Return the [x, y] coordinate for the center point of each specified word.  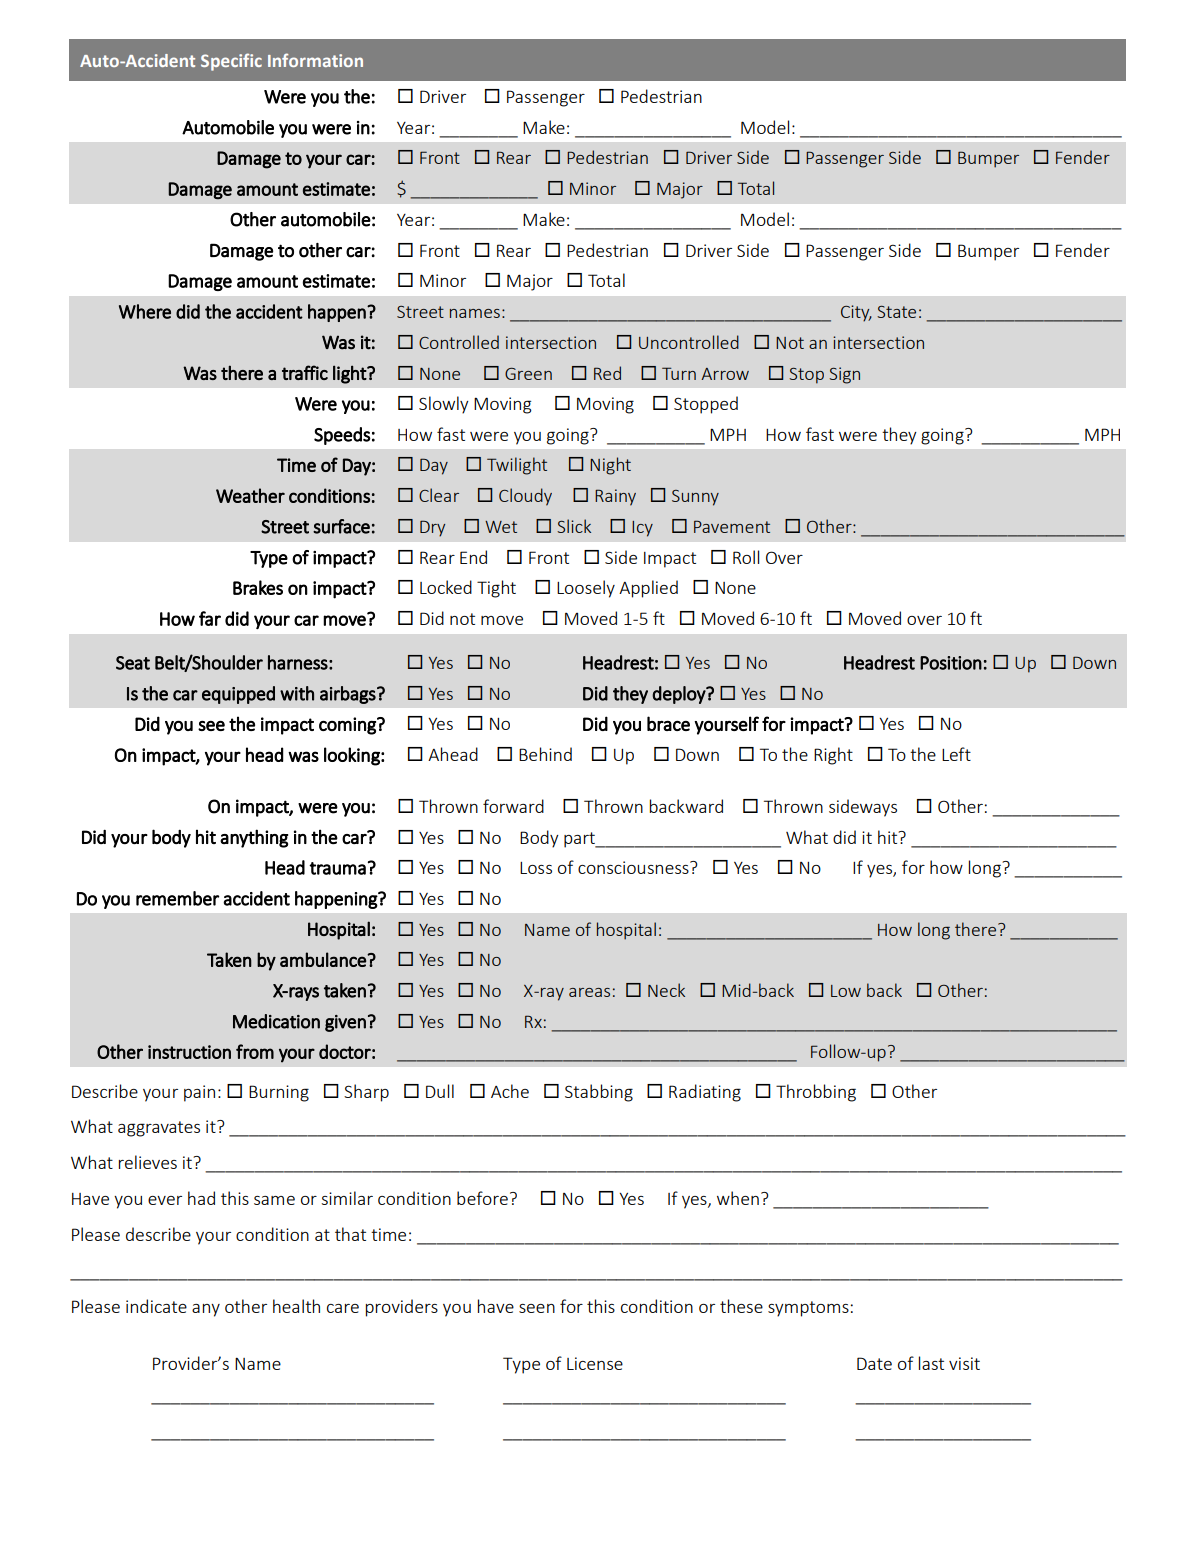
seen [537, 1308]
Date [874, 1363]
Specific [231, 62]
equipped [238, 695]
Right [833, 756]
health [296, 1306]
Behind [545, 754]
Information [315, 60]
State [896, 312]
